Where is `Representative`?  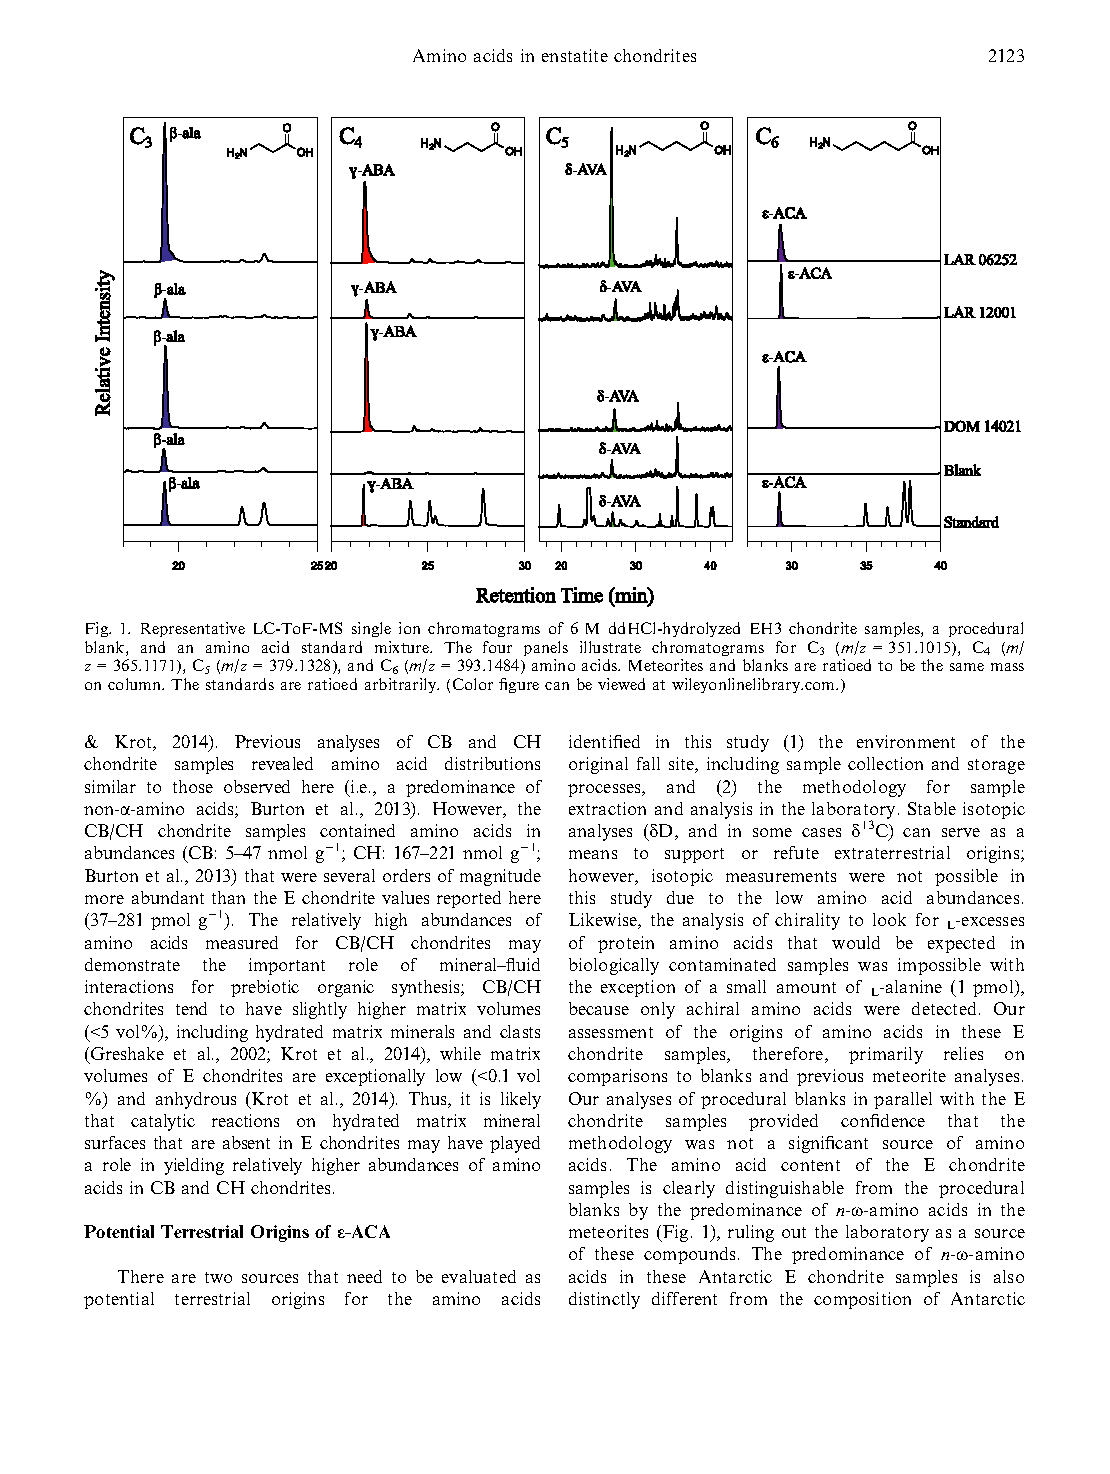
Representative is located at coordinates (193, 629).
